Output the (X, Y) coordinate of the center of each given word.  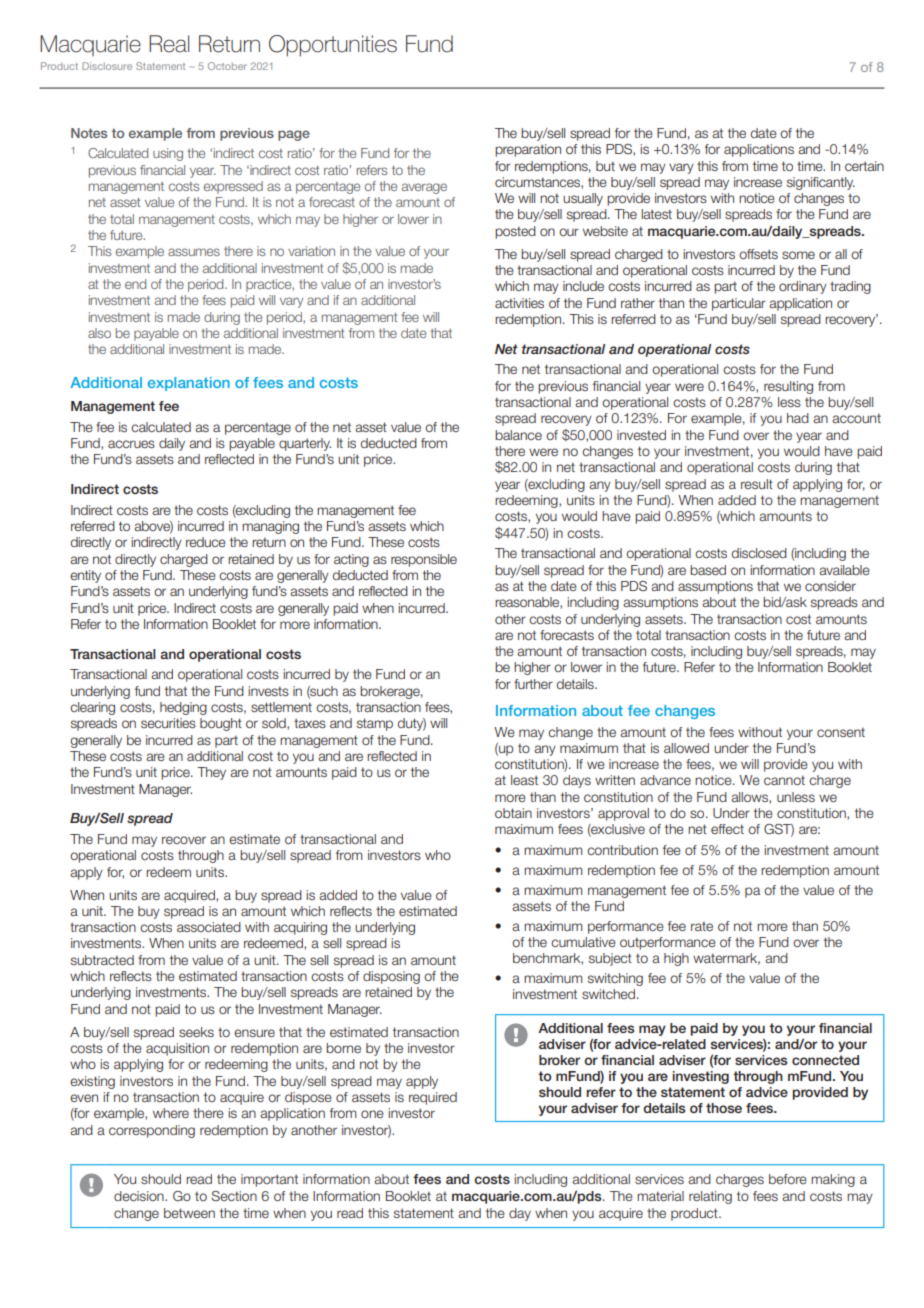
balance (518, 435)
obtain (513, 813)
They (211, 773)
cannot (784, 780)
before (788, 1179)
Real (169, 44)
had (798, 418)
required (433, 1098)
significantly (821, 183)
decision (140, 1196)
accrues (131, 444)
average (424, 188)
